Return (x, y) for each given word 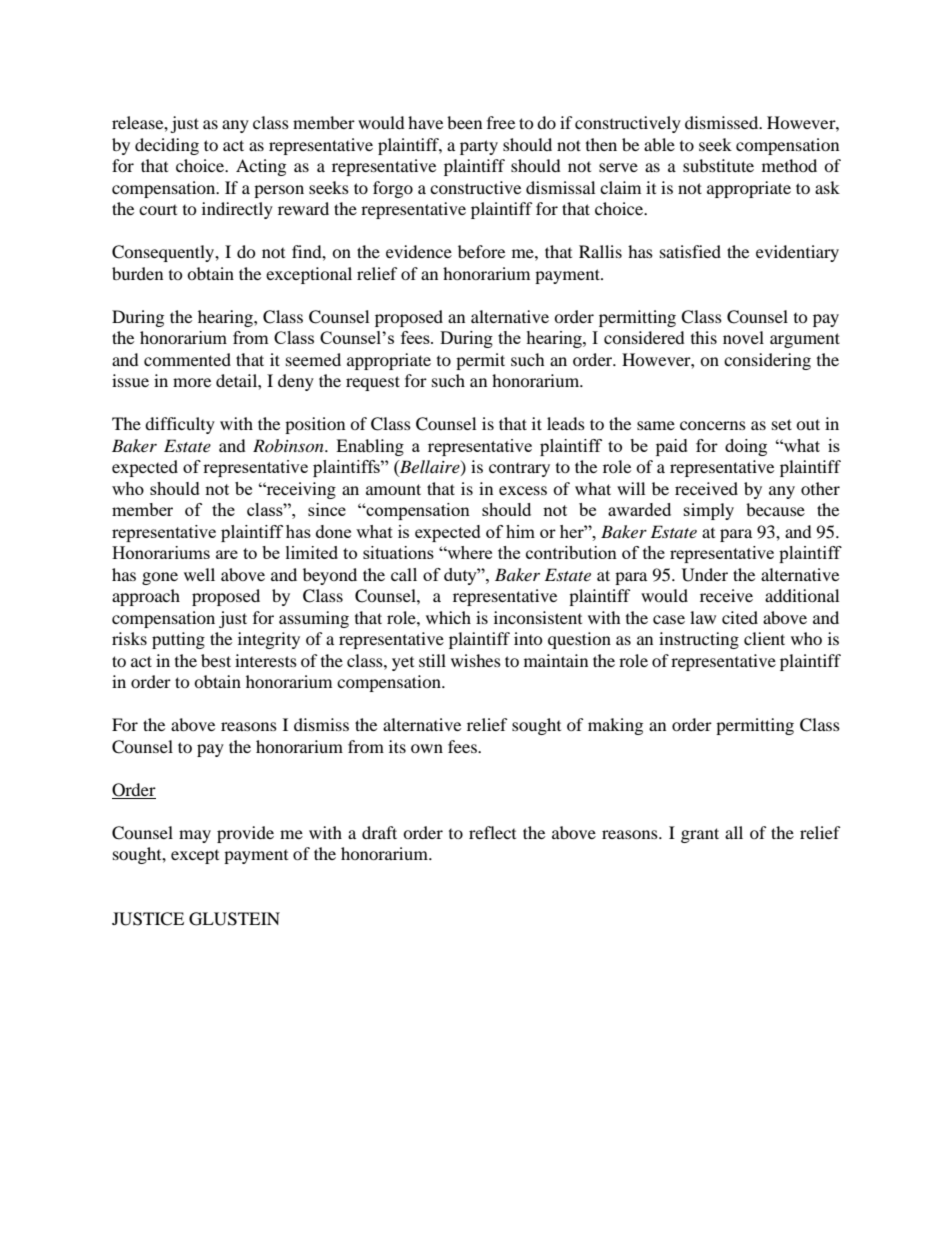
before (481, 251)
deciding (167, 146)
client (764, 638)
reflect (492, 832)
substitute (718, 165)
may (195, 836)
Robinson (289, 445)
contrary (519, 470)
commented (187, 359)
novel (743, 337)
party (479, 147)
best (216, 660)
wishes (476, 660)
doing (746, 447)
